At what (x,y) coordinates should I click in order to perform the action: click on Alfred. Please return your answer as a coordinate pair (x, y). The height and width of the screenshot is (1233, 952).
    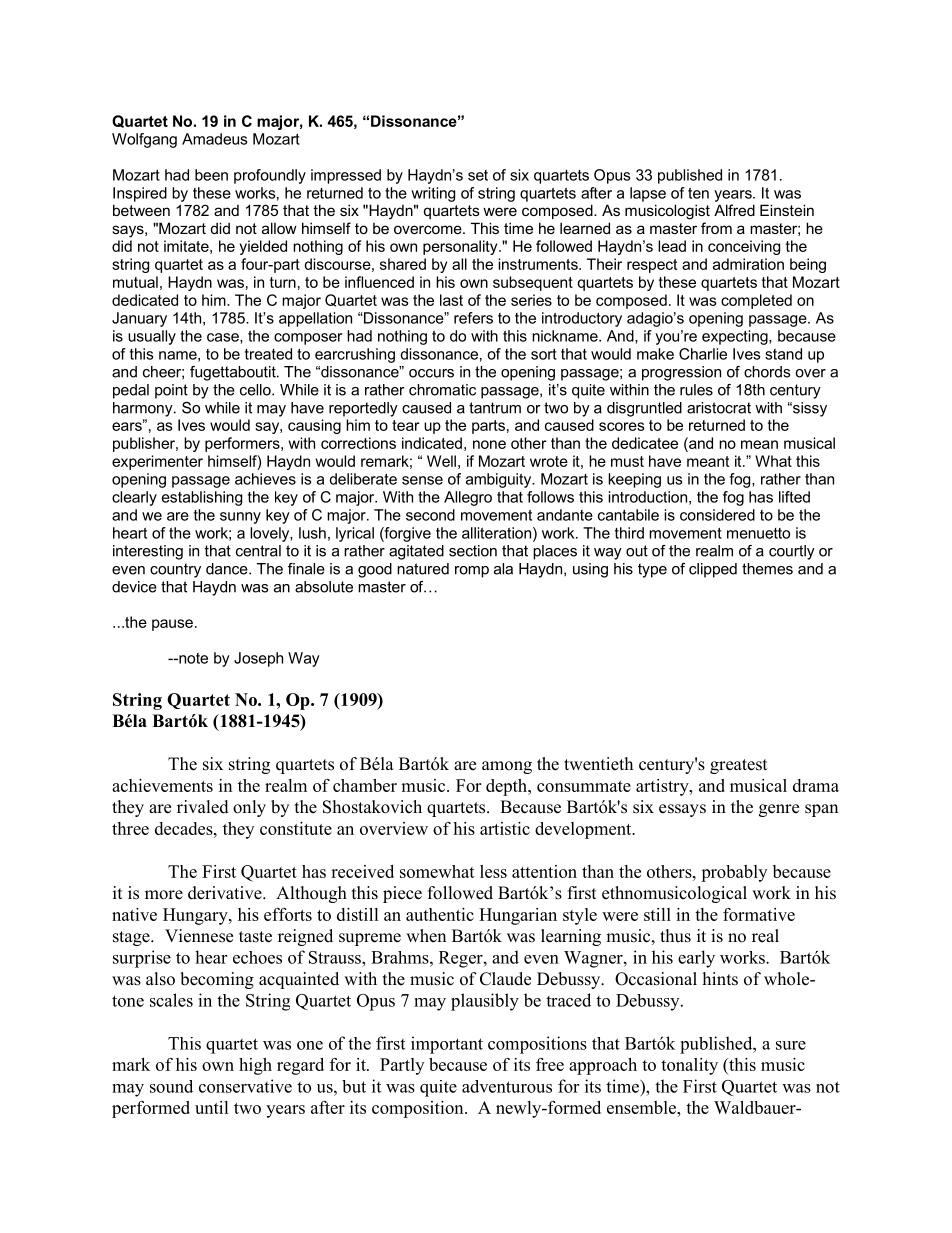
    Looking at the image, I should click on (734, 210).
